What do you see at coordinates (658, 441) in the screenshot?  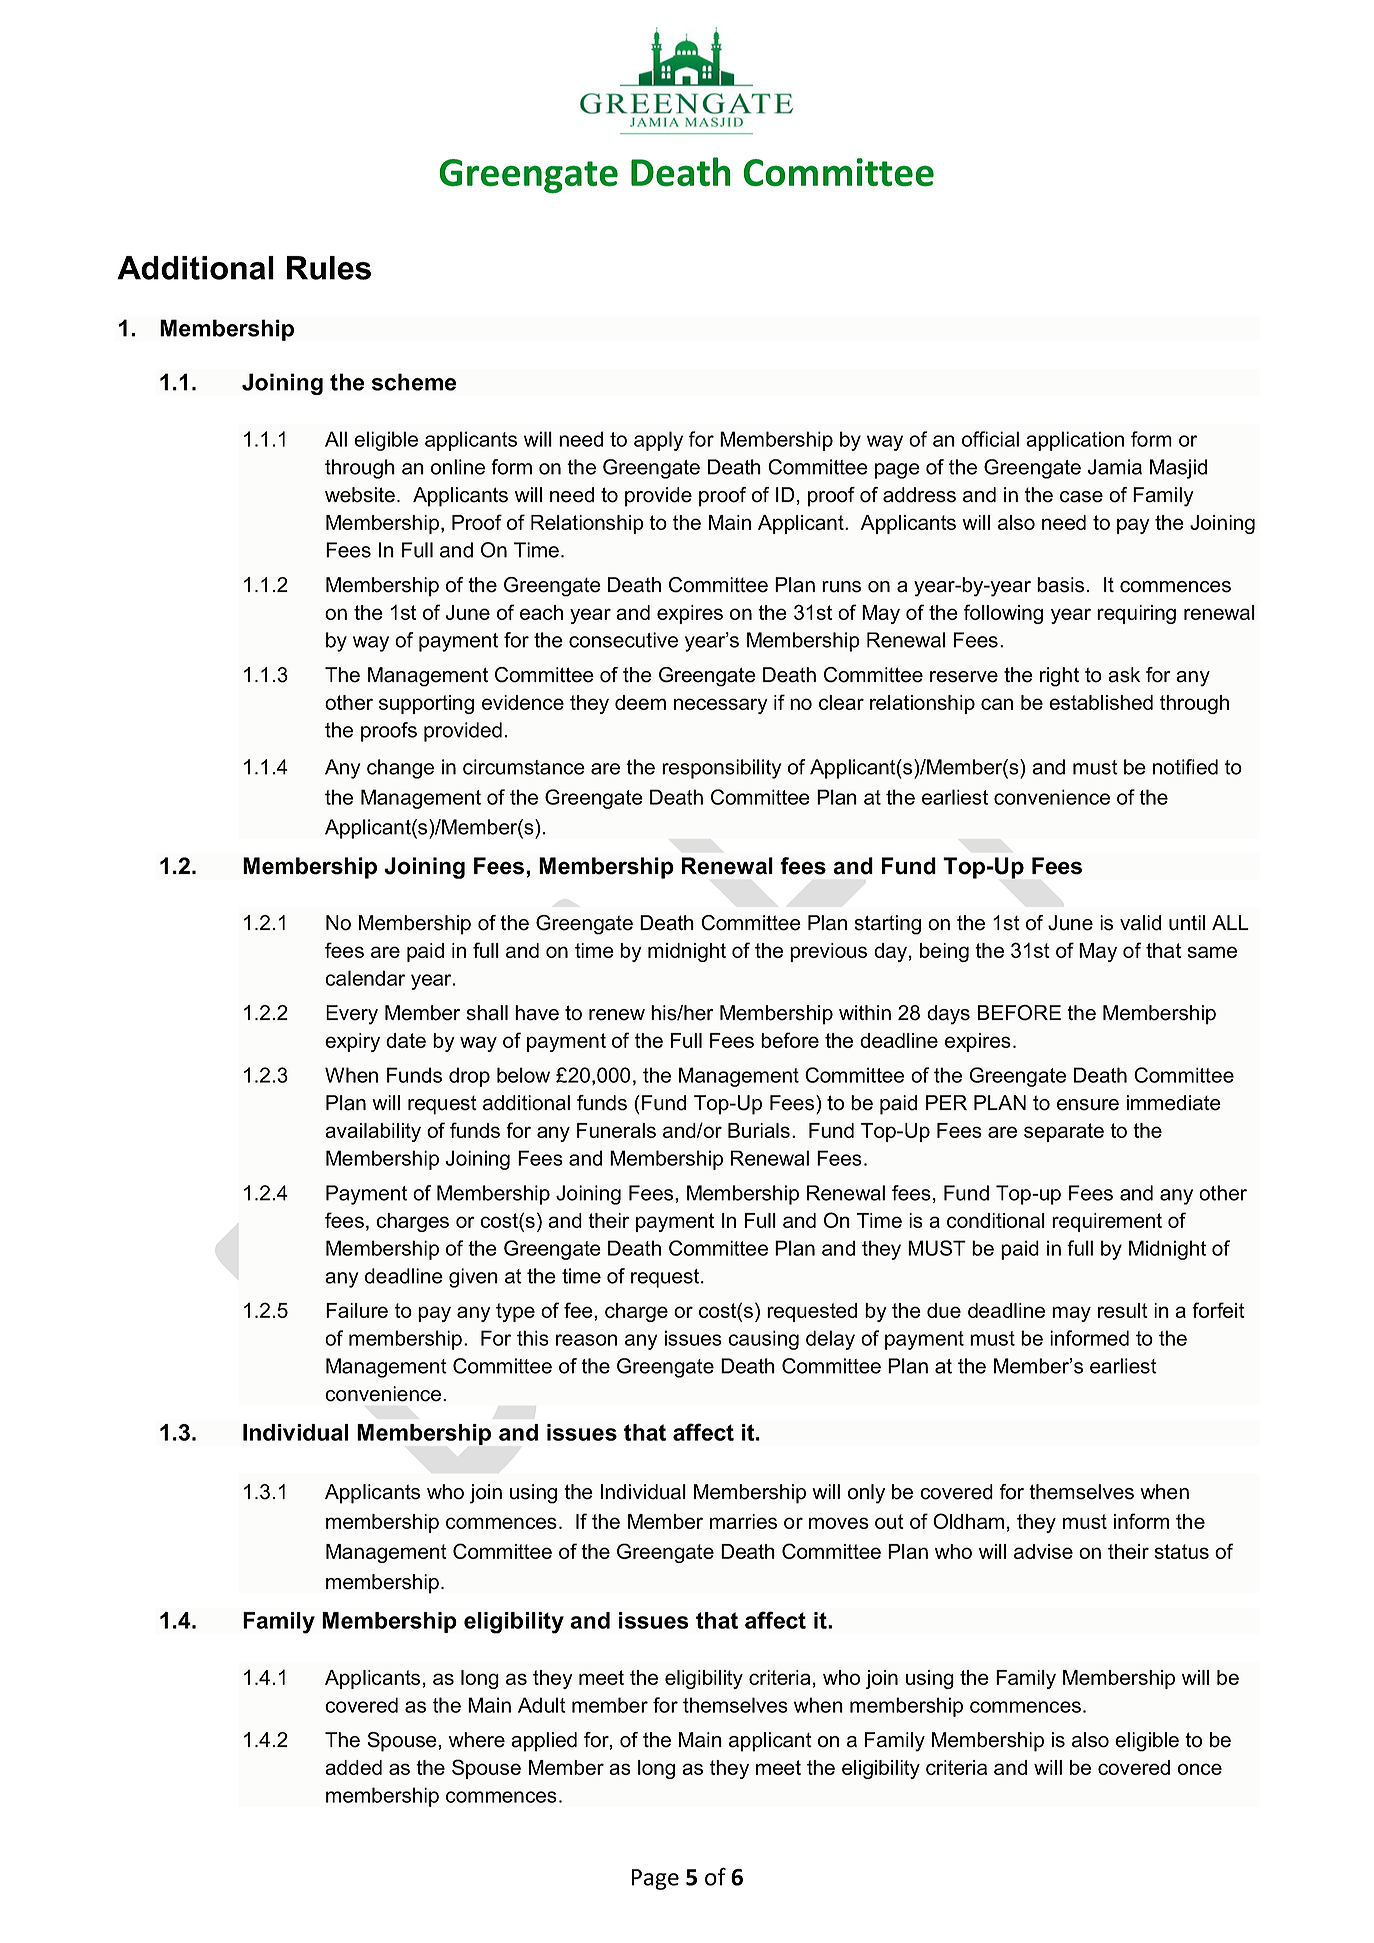 I see `apply` at bounding box center [658, 441].
